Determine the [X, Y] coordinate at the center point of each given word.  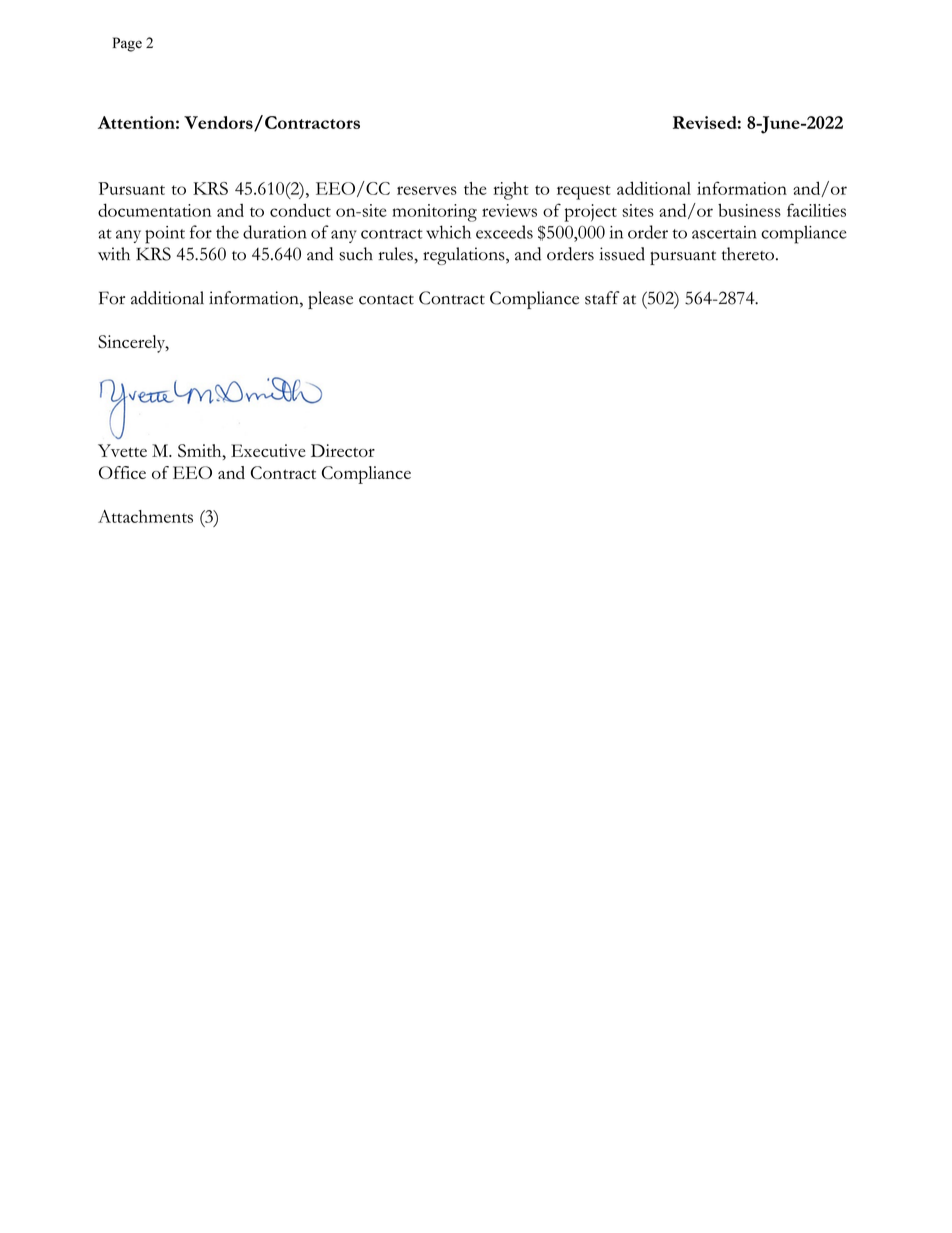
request [584, 192]
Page [127, 44]
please [330, 300]
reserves [427, 190]
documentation [154, 210]
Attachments [145, 516]
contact [386, 300]
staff [602, 298]
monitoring [434, 213]
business [749, 210]
